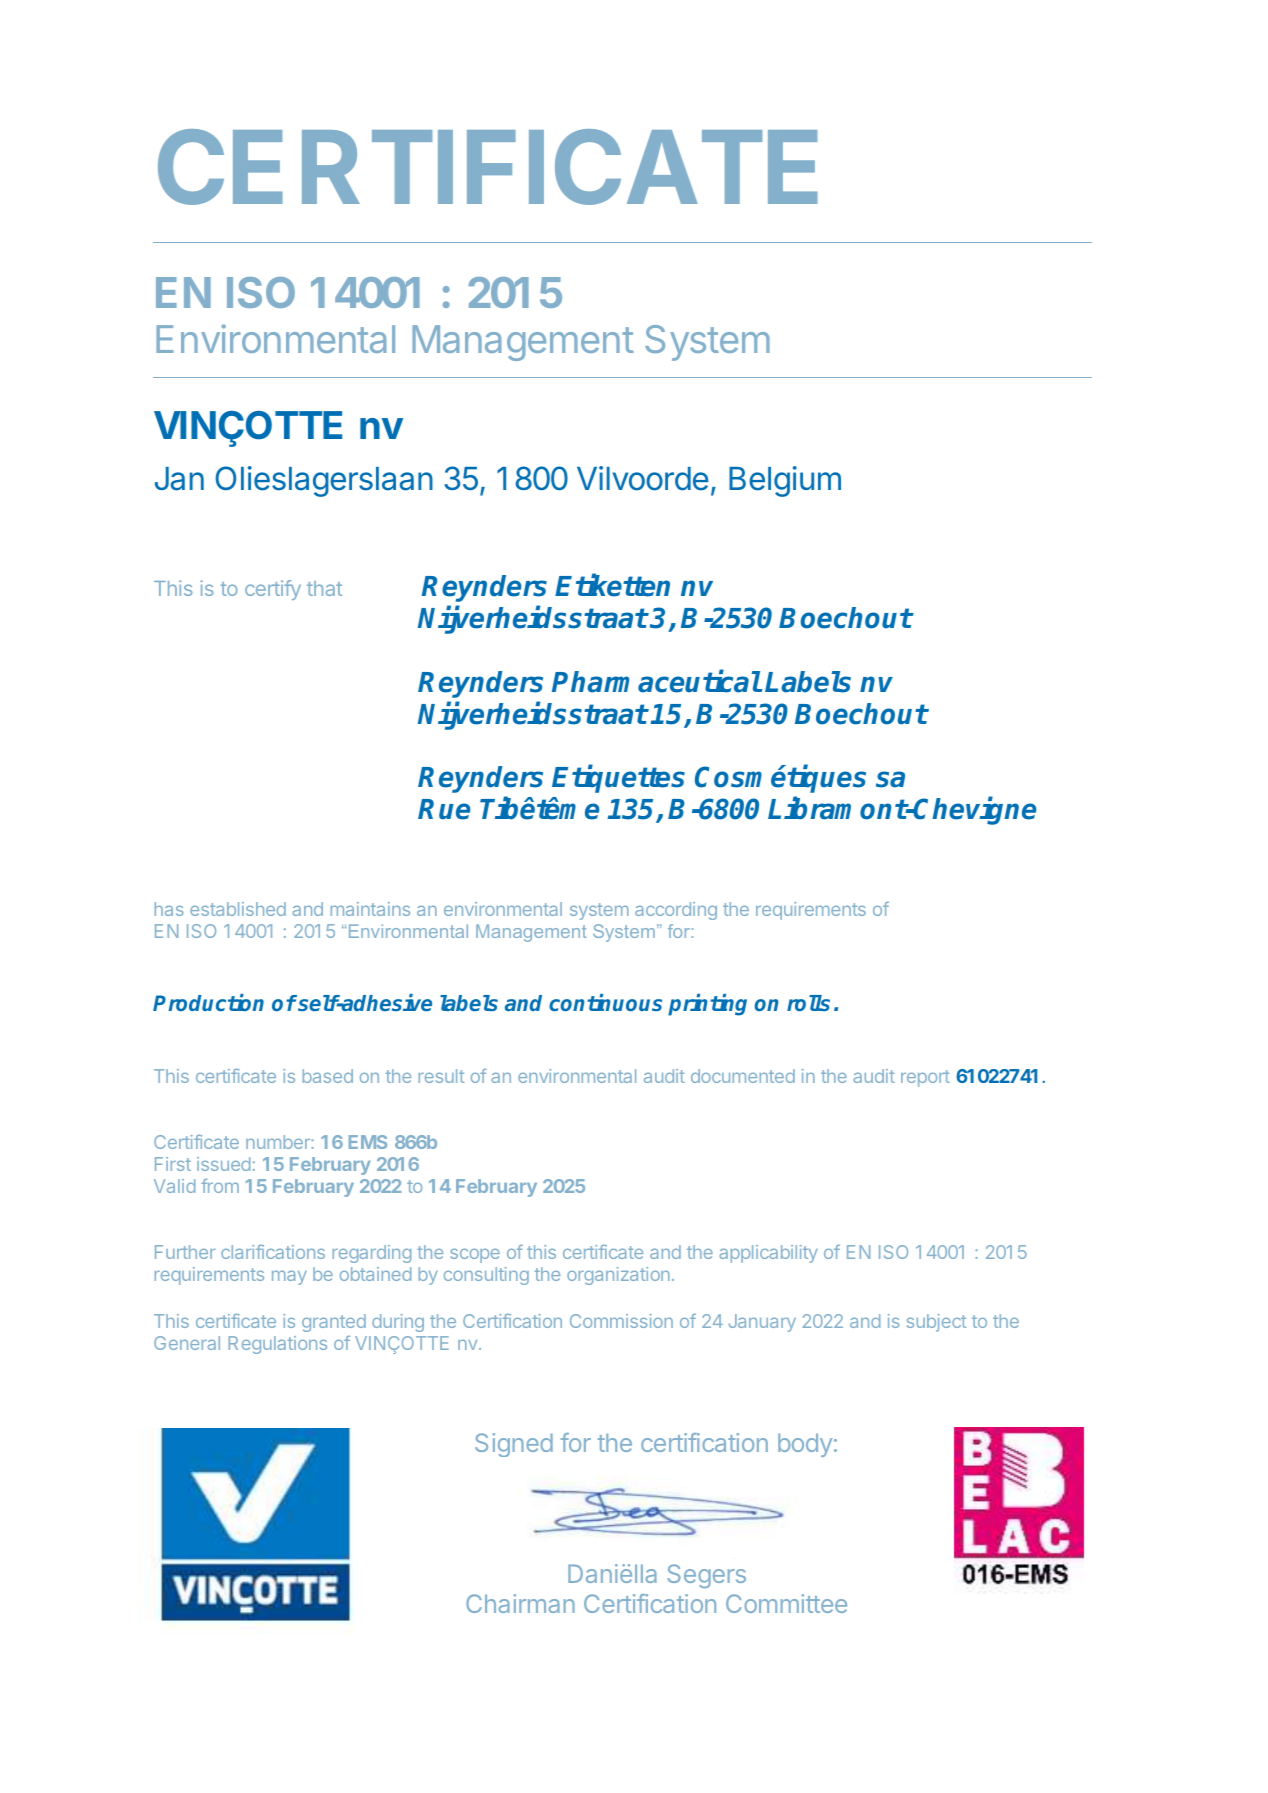 The height and width of the screenshot is (1793, 1268). Describe the element at coordinates (324, 588) in the screenshot. I see `that` at that location.
